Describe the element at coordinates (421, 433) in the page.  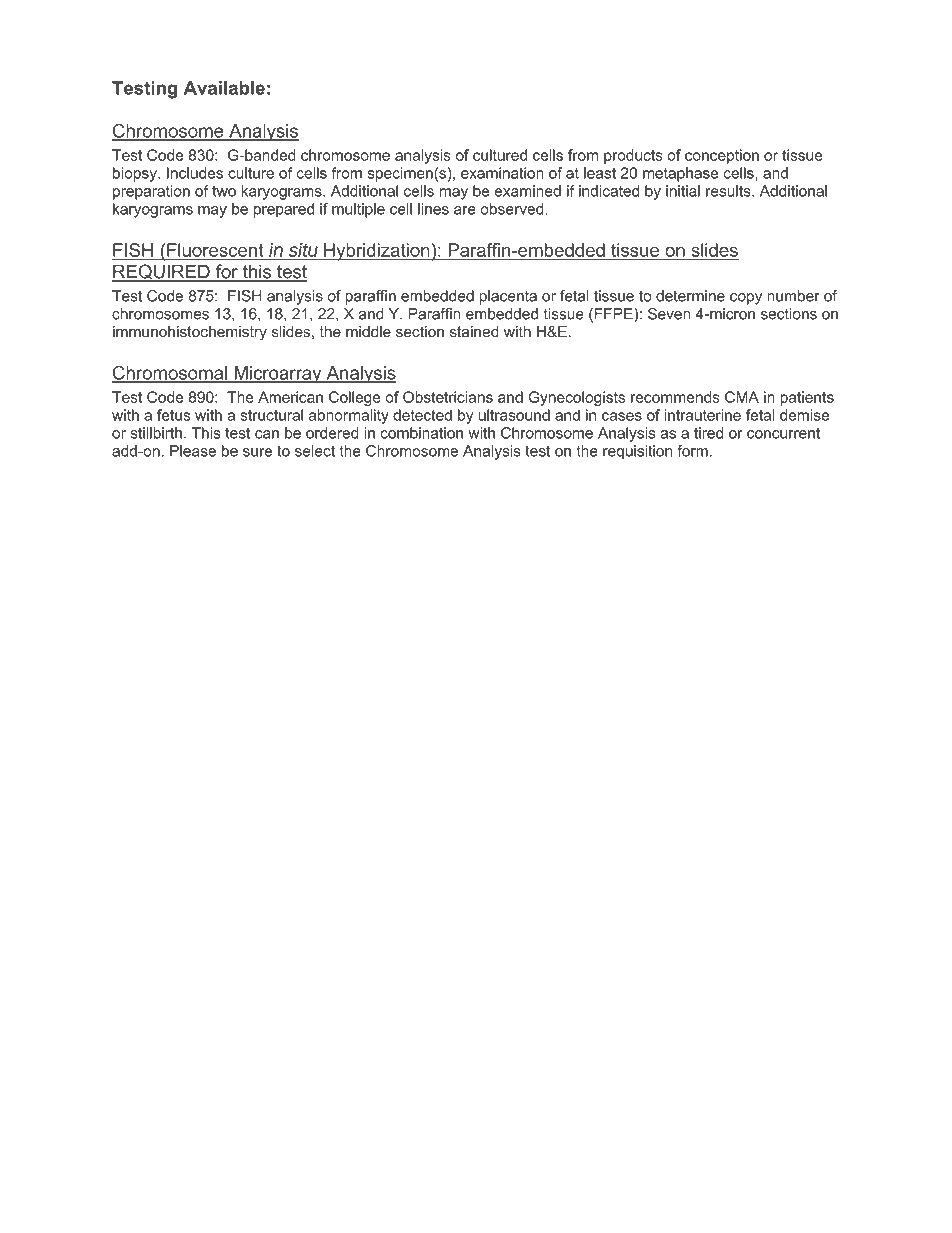
I see `combination` at that location.
